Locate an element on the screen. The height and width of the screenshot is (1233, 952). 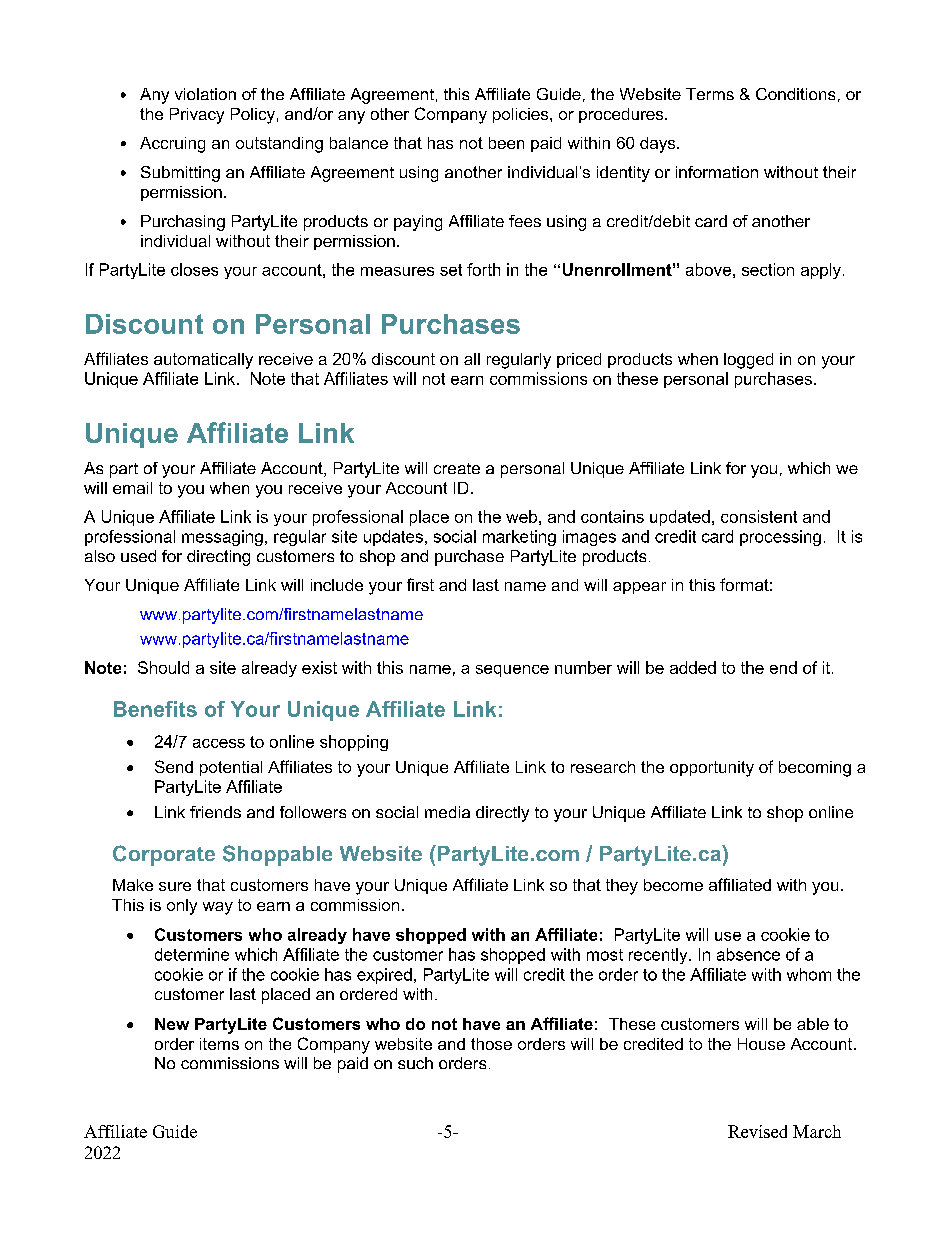
media is located at coordinates (447, 812).
